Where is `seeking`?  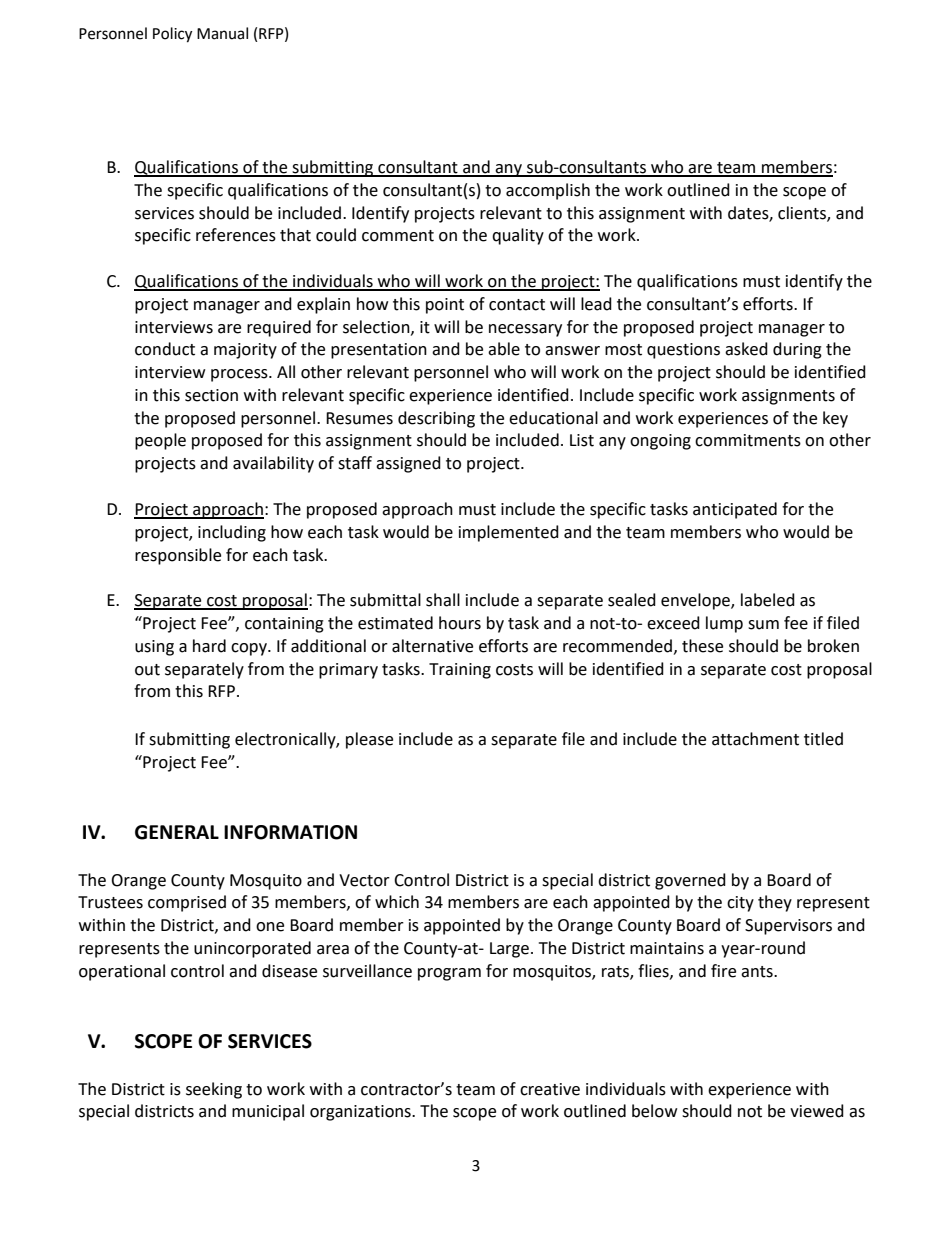 seeking is located at coordinates (214, 1090).
